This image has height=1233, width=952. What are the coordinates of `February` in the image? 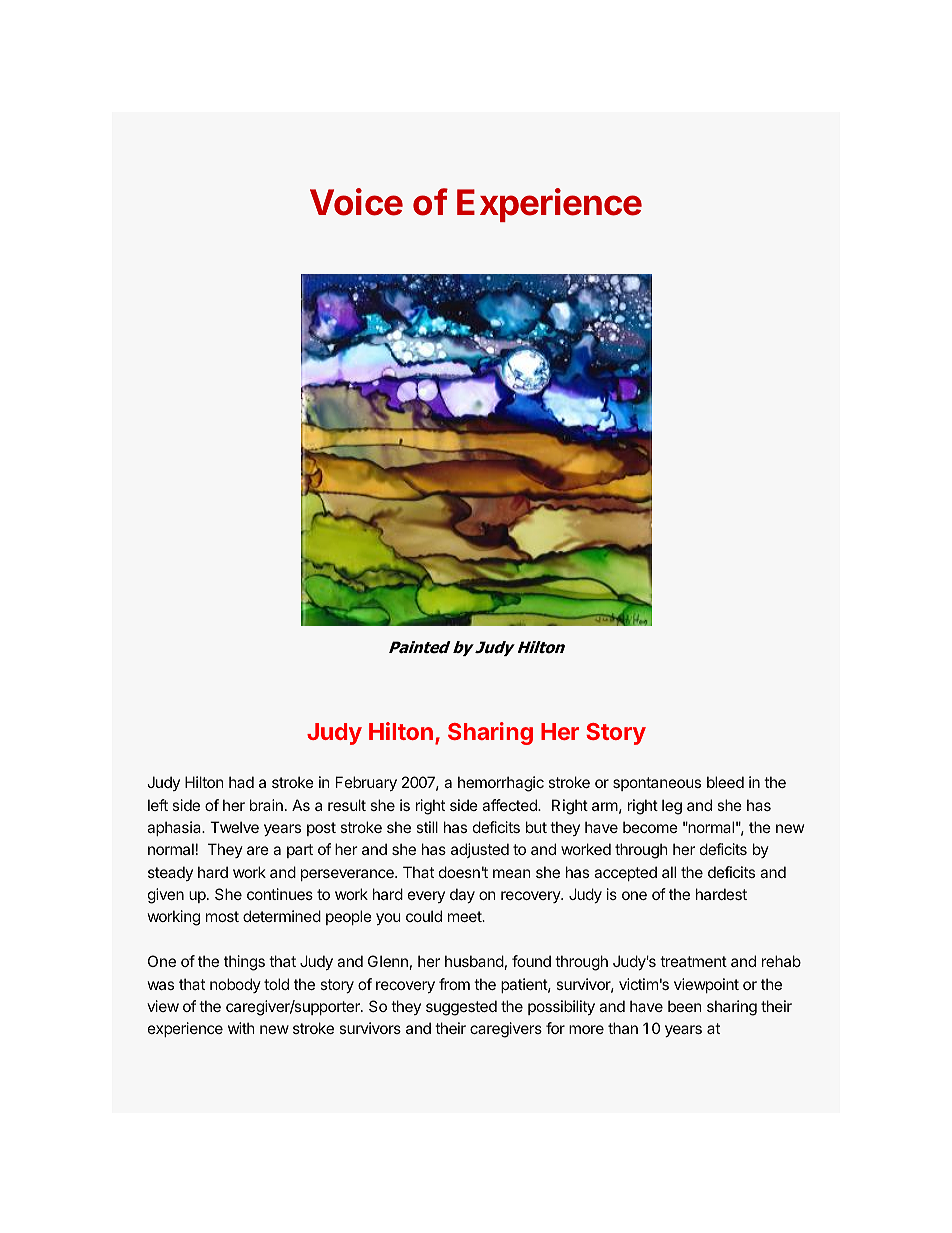 It's located at (366, 783).
